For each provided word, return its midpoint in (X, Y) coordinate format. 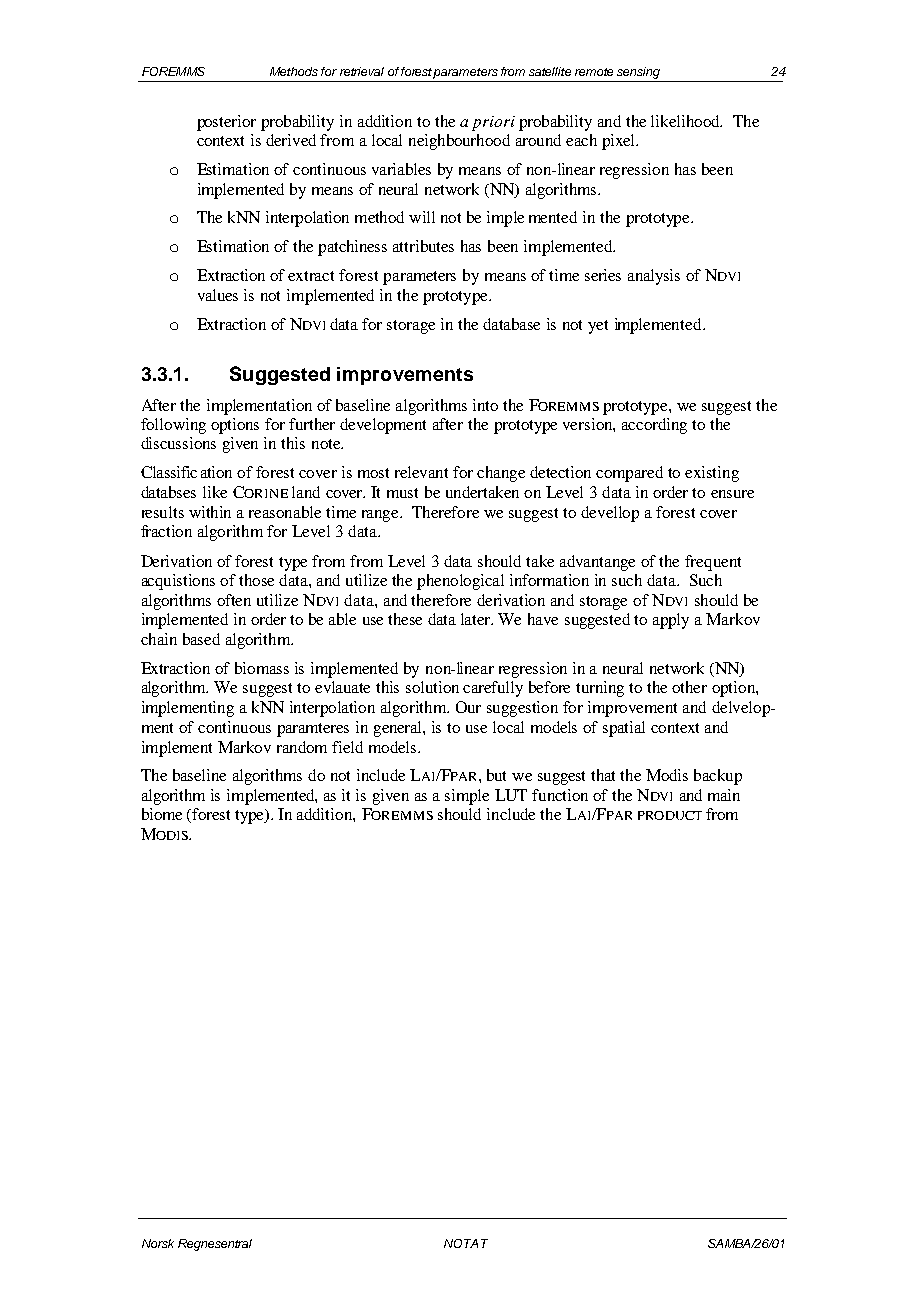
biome (162, 814)
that (603, 775)
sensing (639, 74)
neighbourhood (459, 142)
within (210, 512)
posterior (226, 123)
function (560, 795)
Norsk (158, 1243)
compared (629, 474)
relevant (421, 472)
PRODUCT (670, 815)
